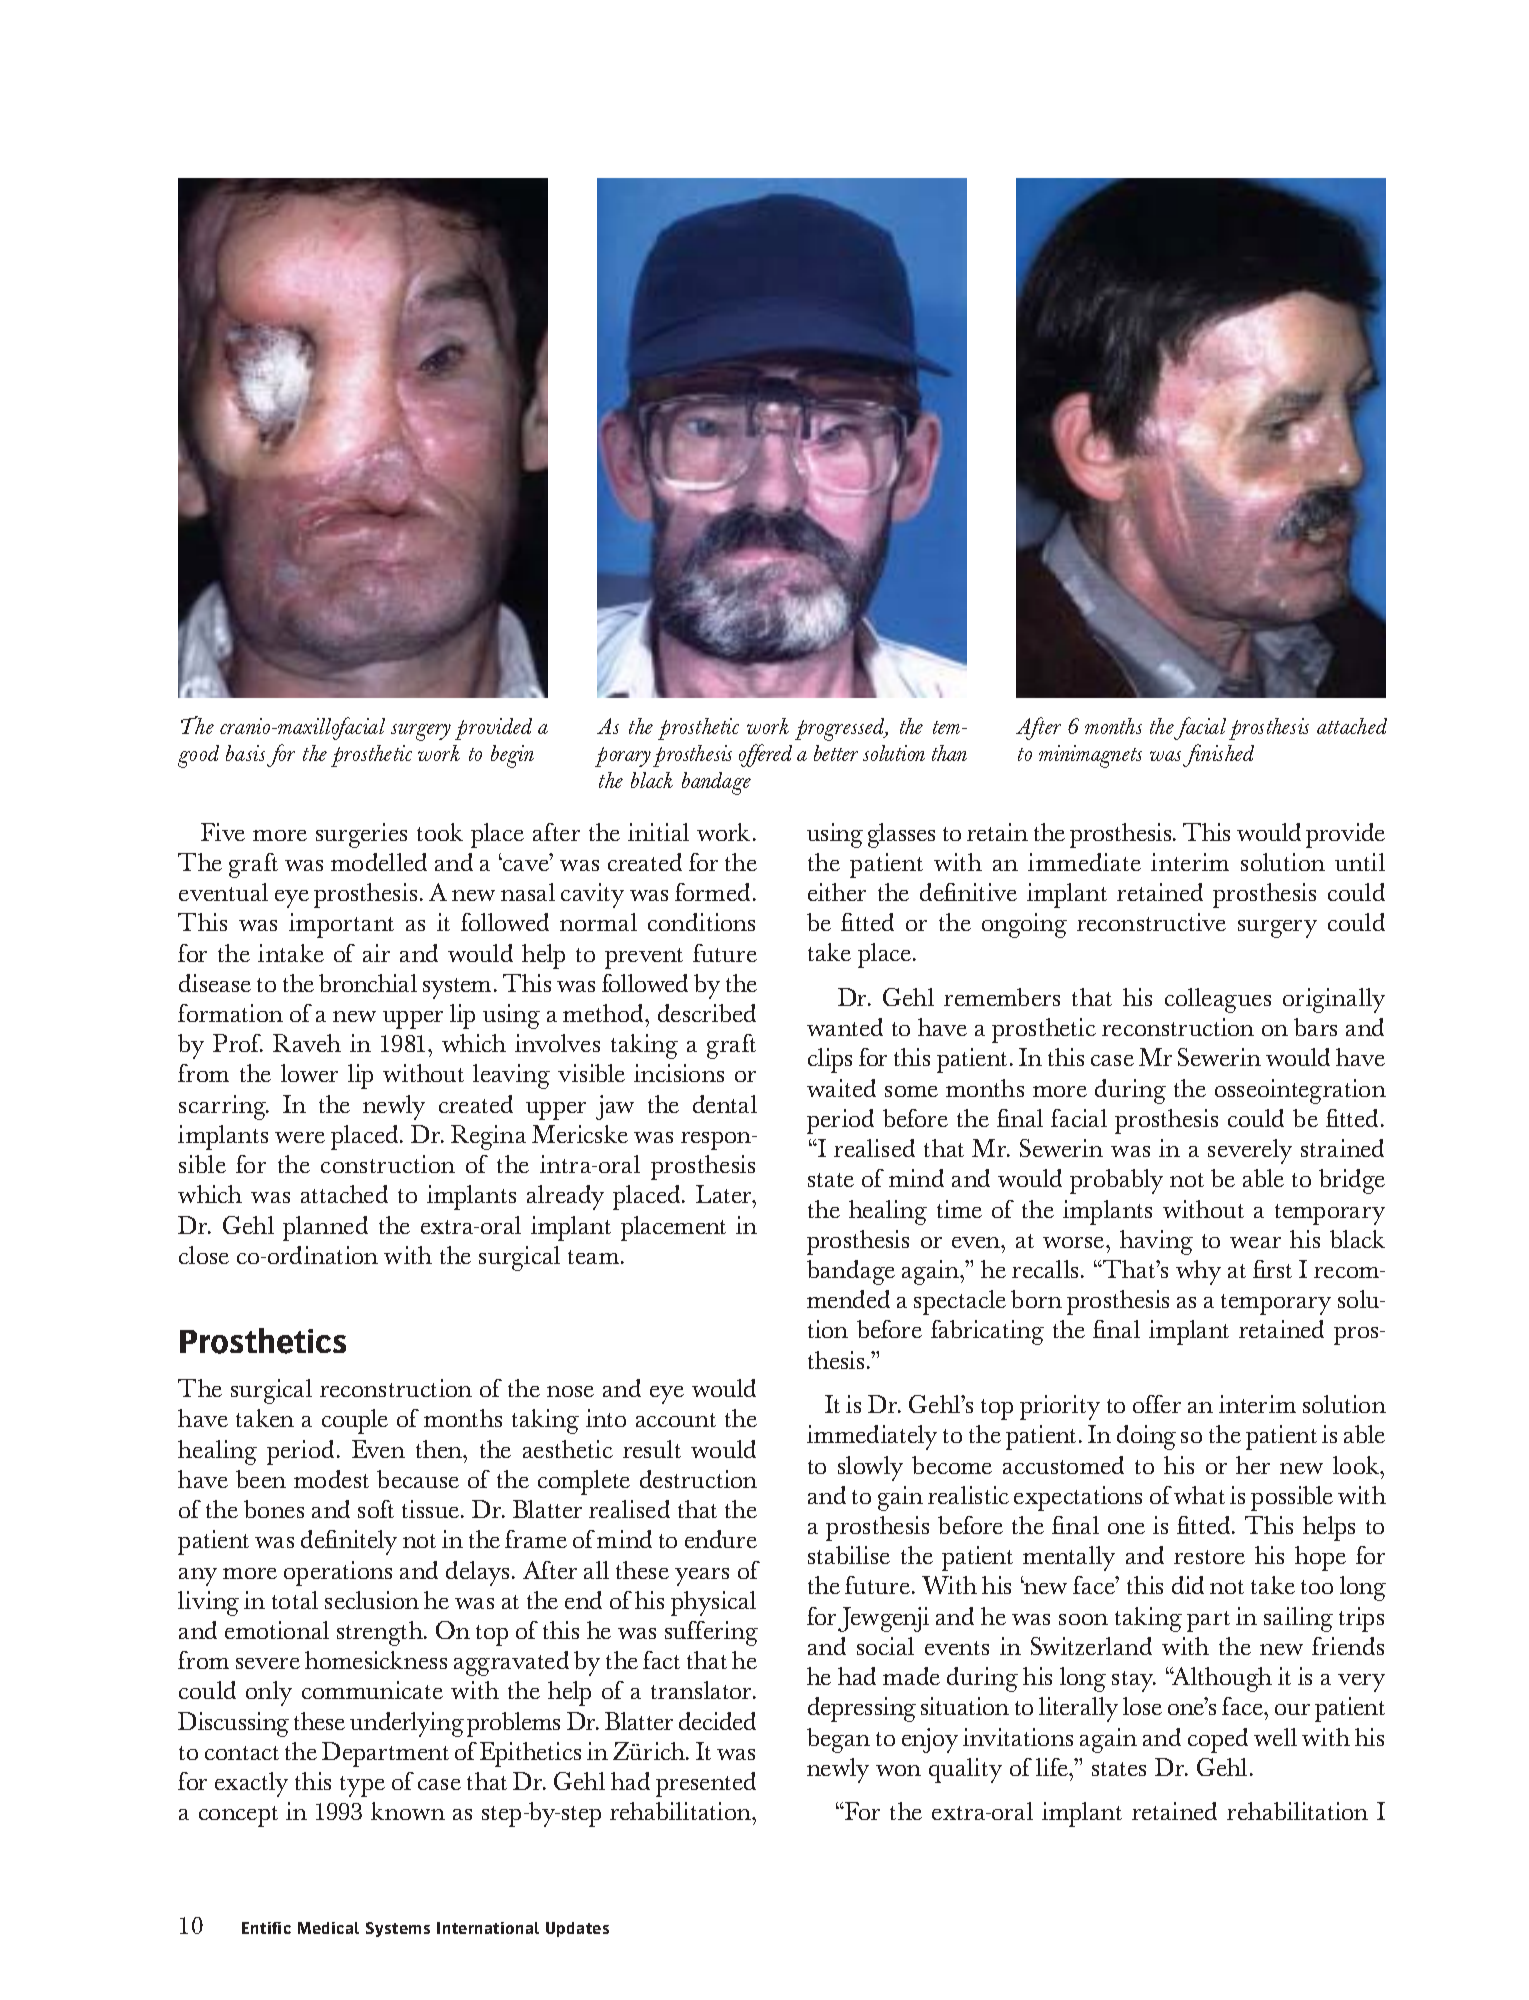  I want to click on coped, so click(1218, 1740).
